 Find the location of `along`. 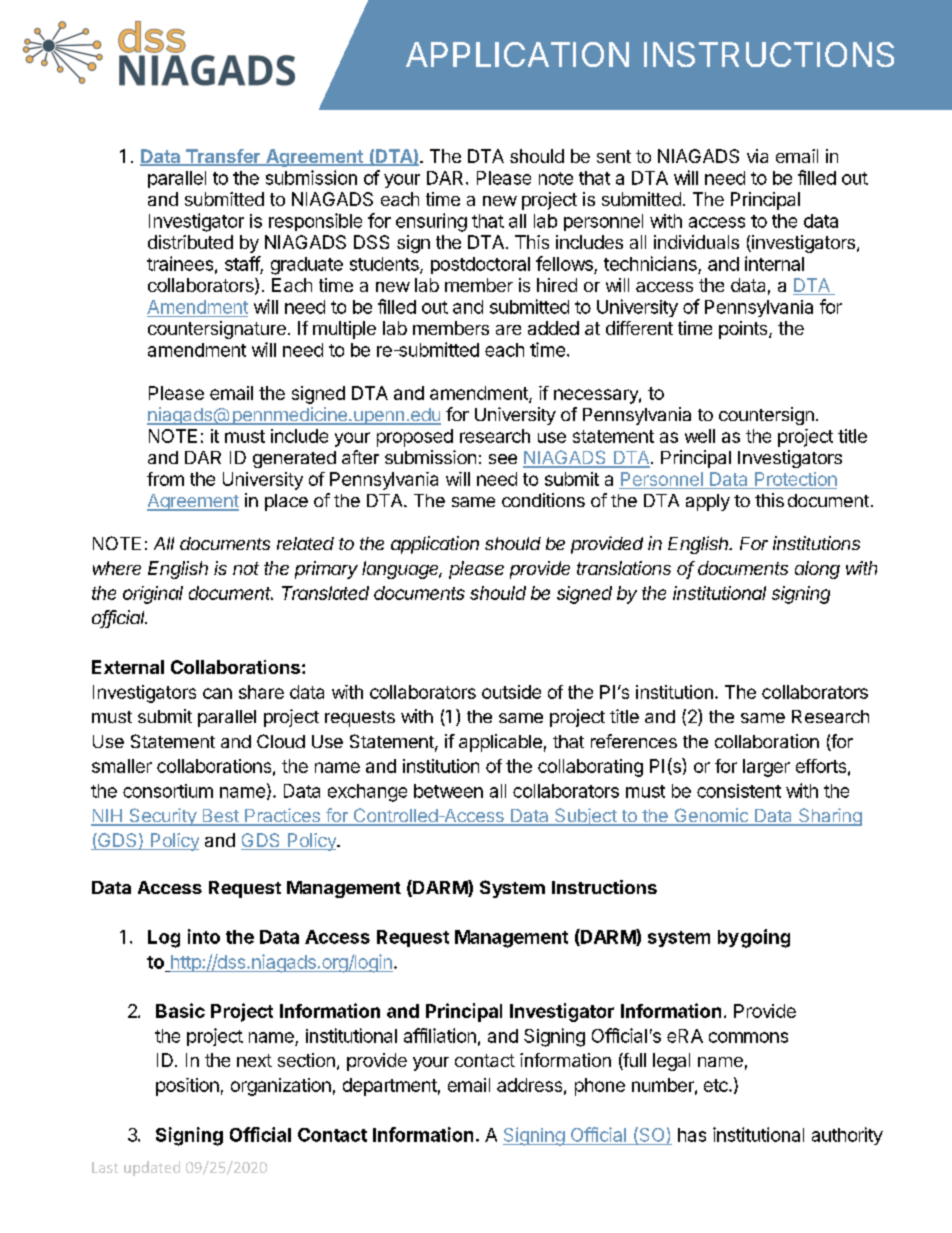

along is located at coordinates (817, 570).
